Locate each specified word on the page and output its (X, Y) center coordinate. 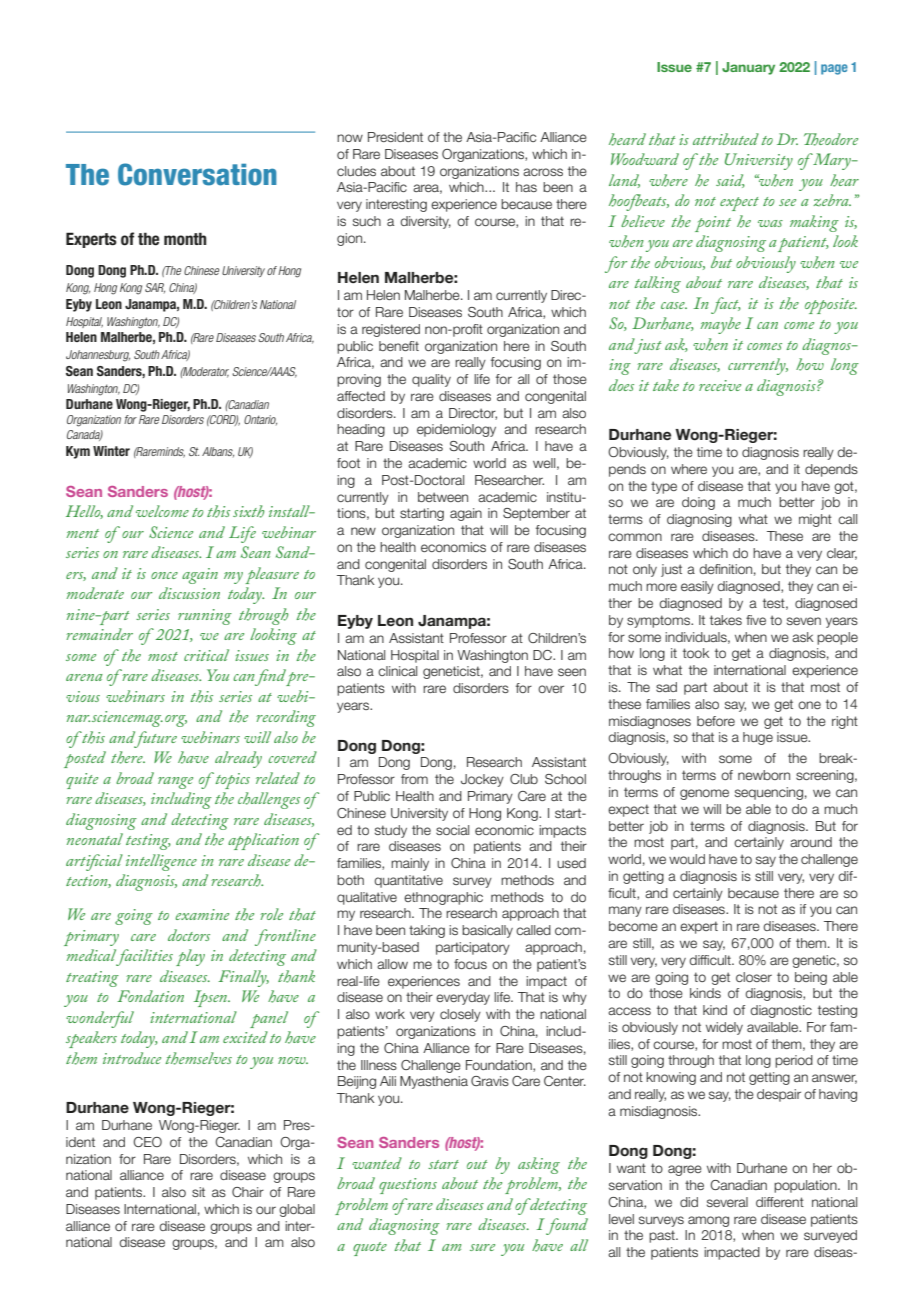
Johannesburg (98, 356)
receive (720, 385)
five (756, 620)
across (543, 172)
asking (539, 1165)
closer (754, 977)
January (748, 68)
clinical (397, 671)
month (185, 239)
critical (206, 655)
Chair (248, 1192)
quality (431, 380)
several (727, 1202)
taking (427, 931)
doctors (189, 935)
